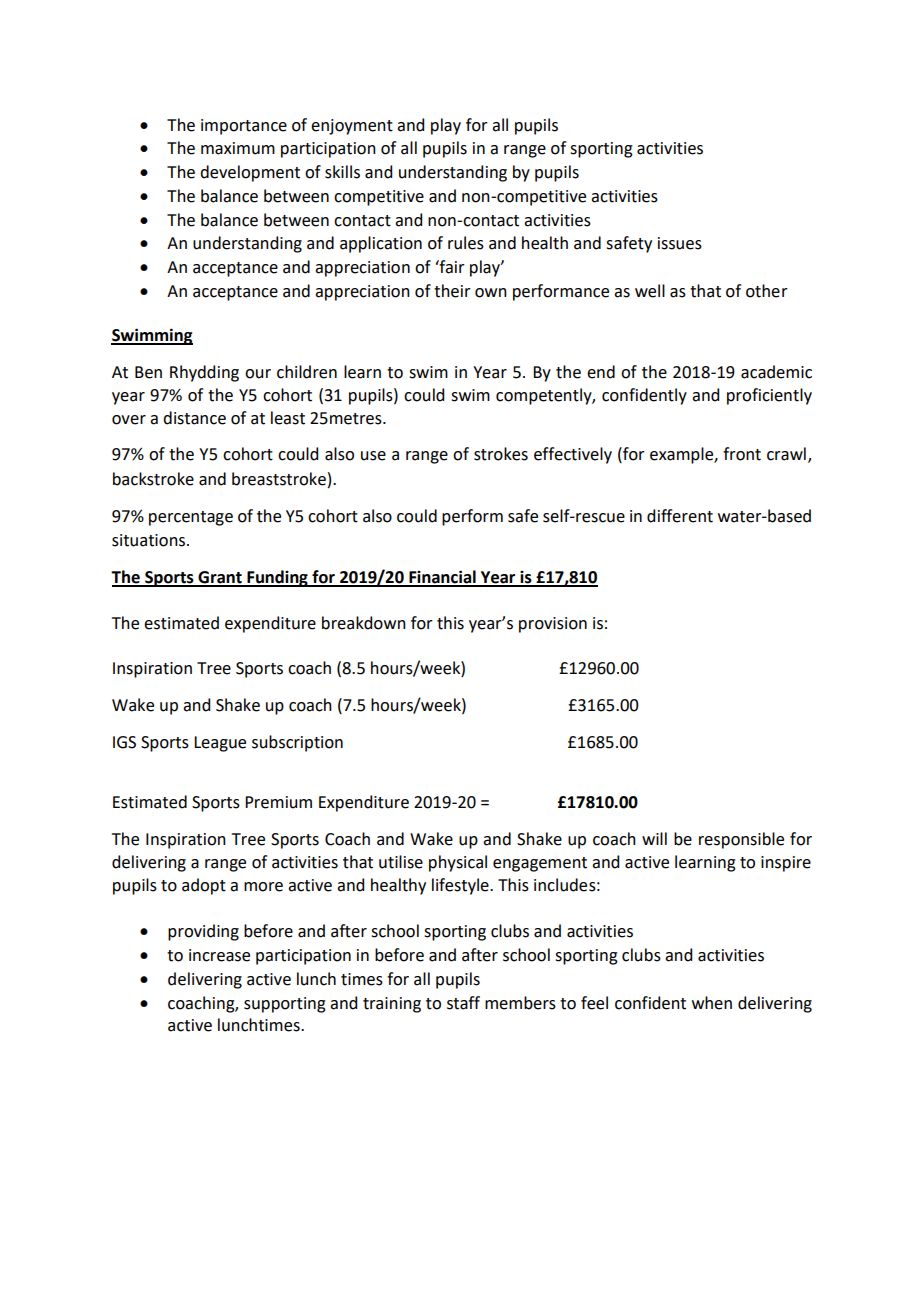 This document has height=1308, width=924. What do you see at coordinates (680, 516) in the document?
I see `different` at bounding box center [680, 516].
